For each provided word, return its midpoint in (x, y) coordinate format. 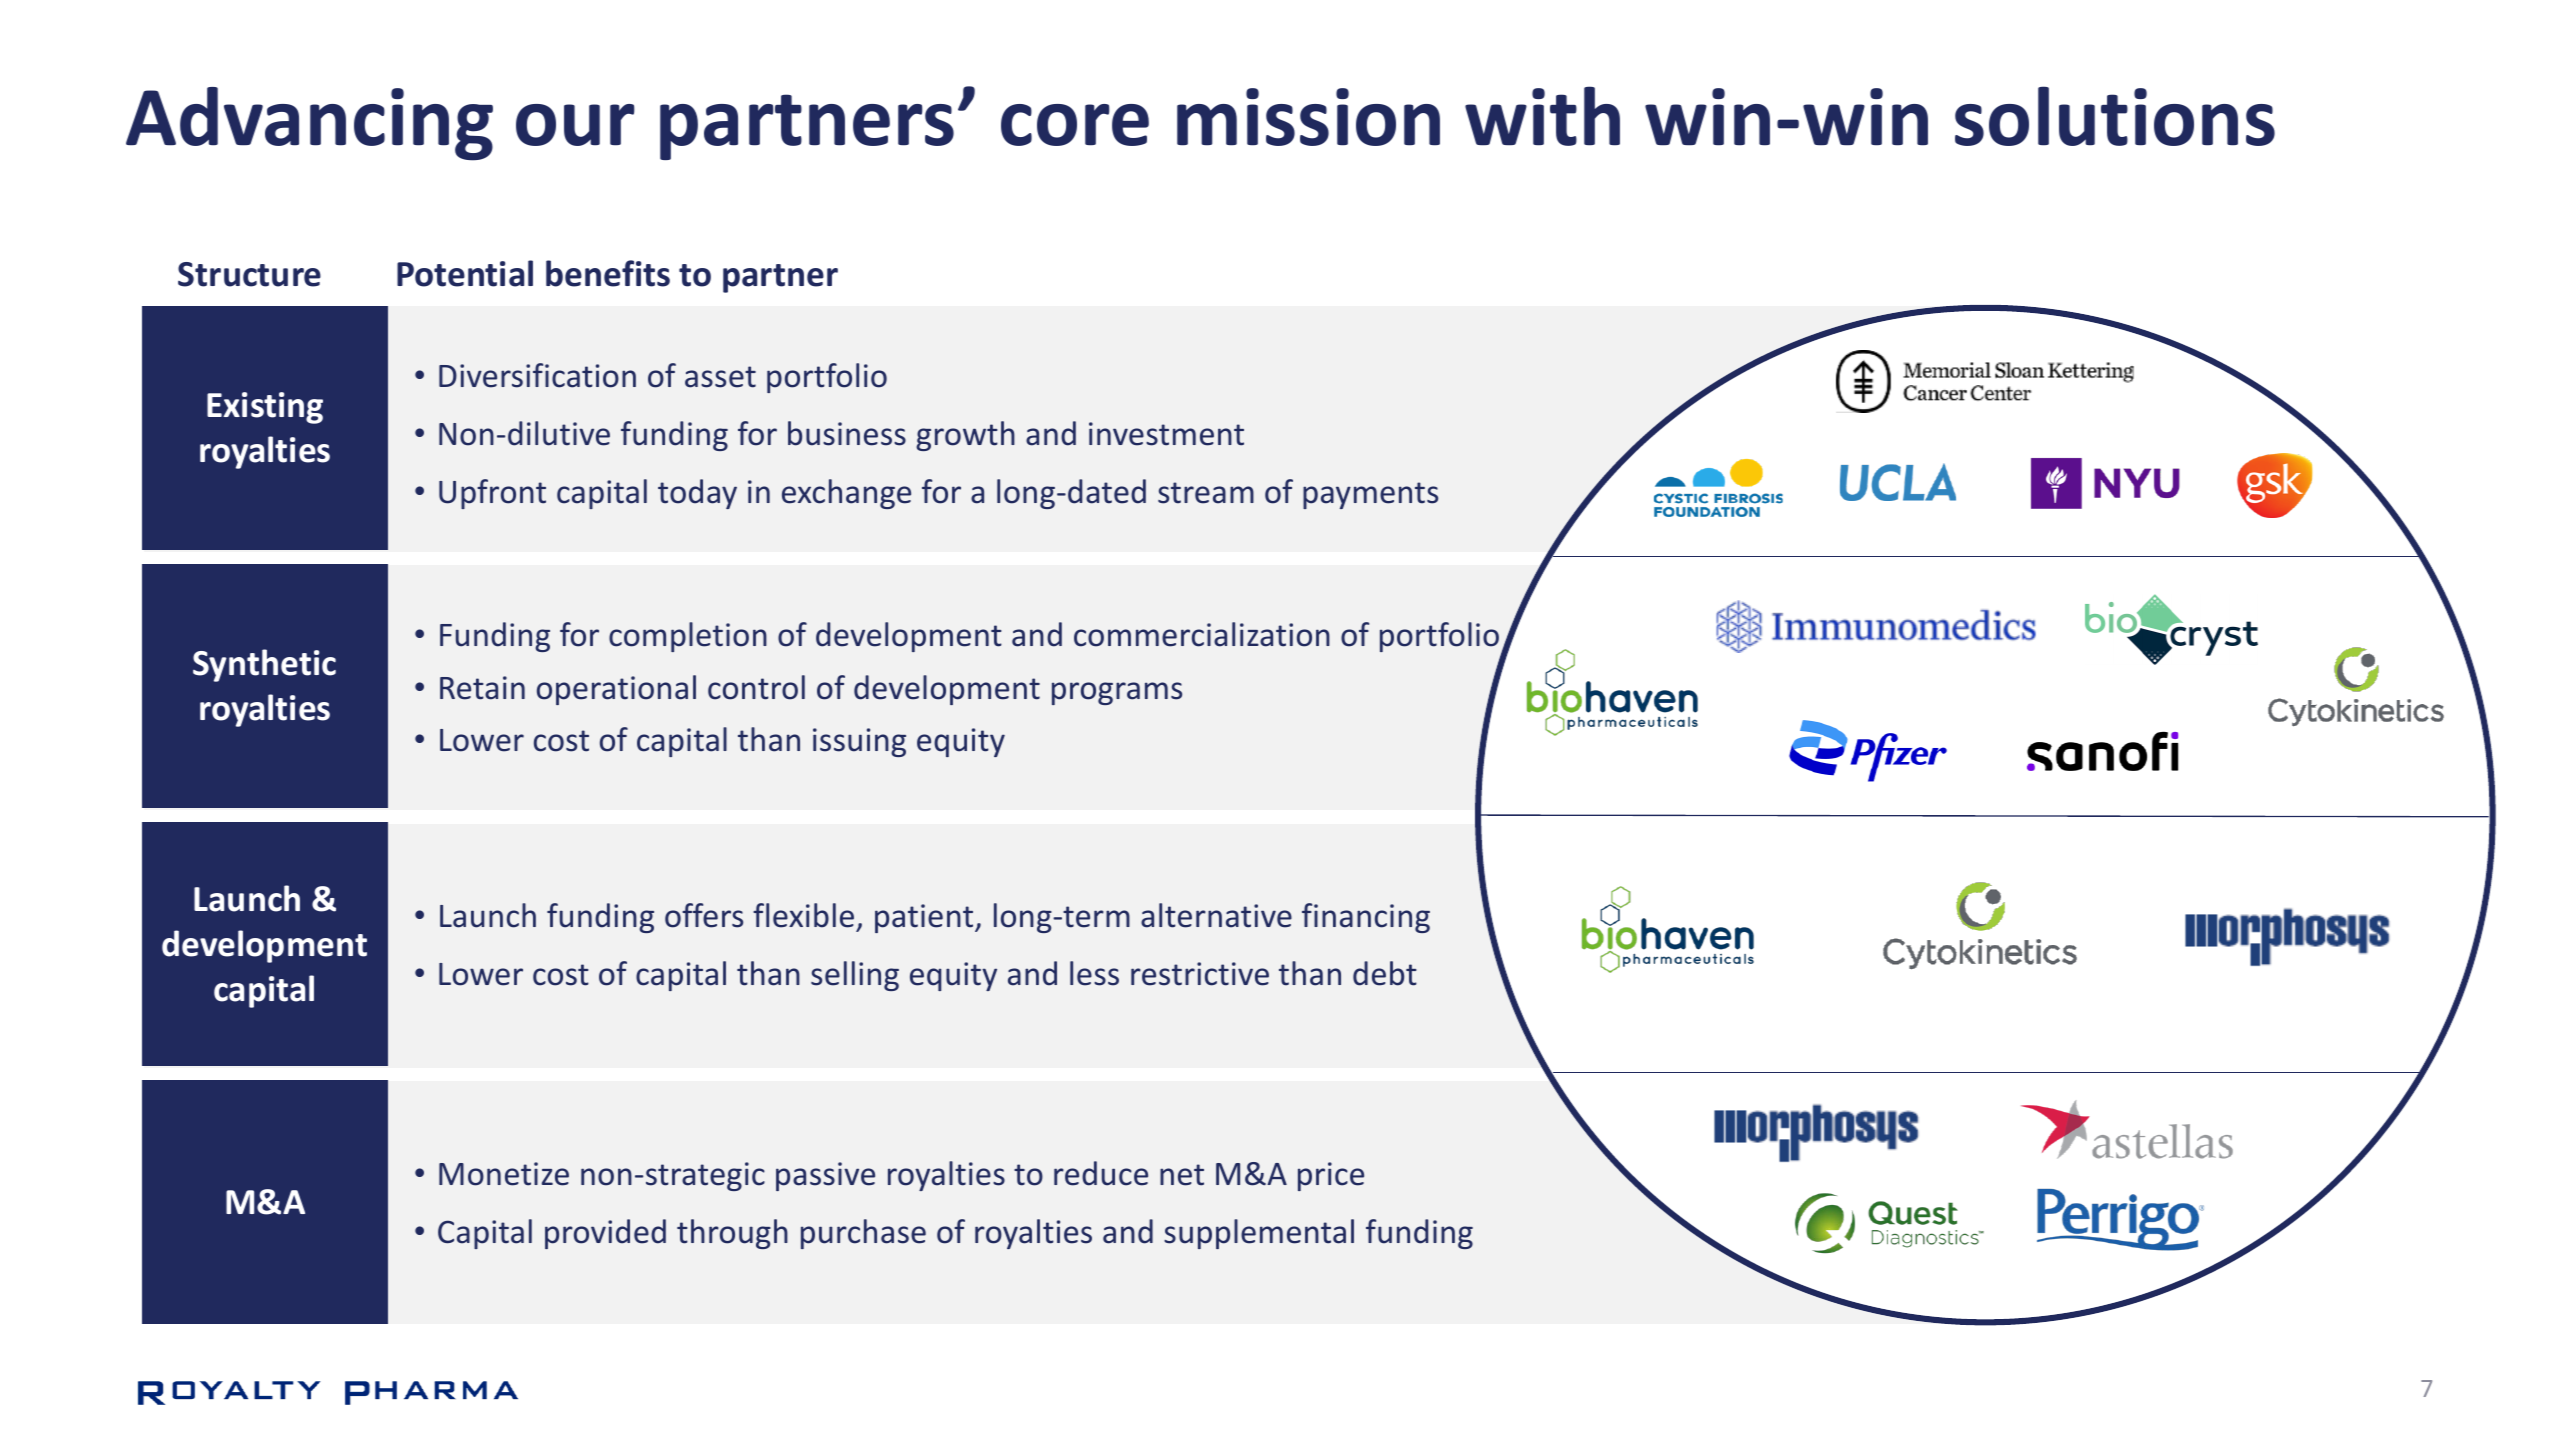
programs (1117, 693)
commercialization (1202, 634)
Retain (482, 688)
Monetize (504, 1174)
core (1075, 125)
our (575, 125)
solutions (2115, 116)
